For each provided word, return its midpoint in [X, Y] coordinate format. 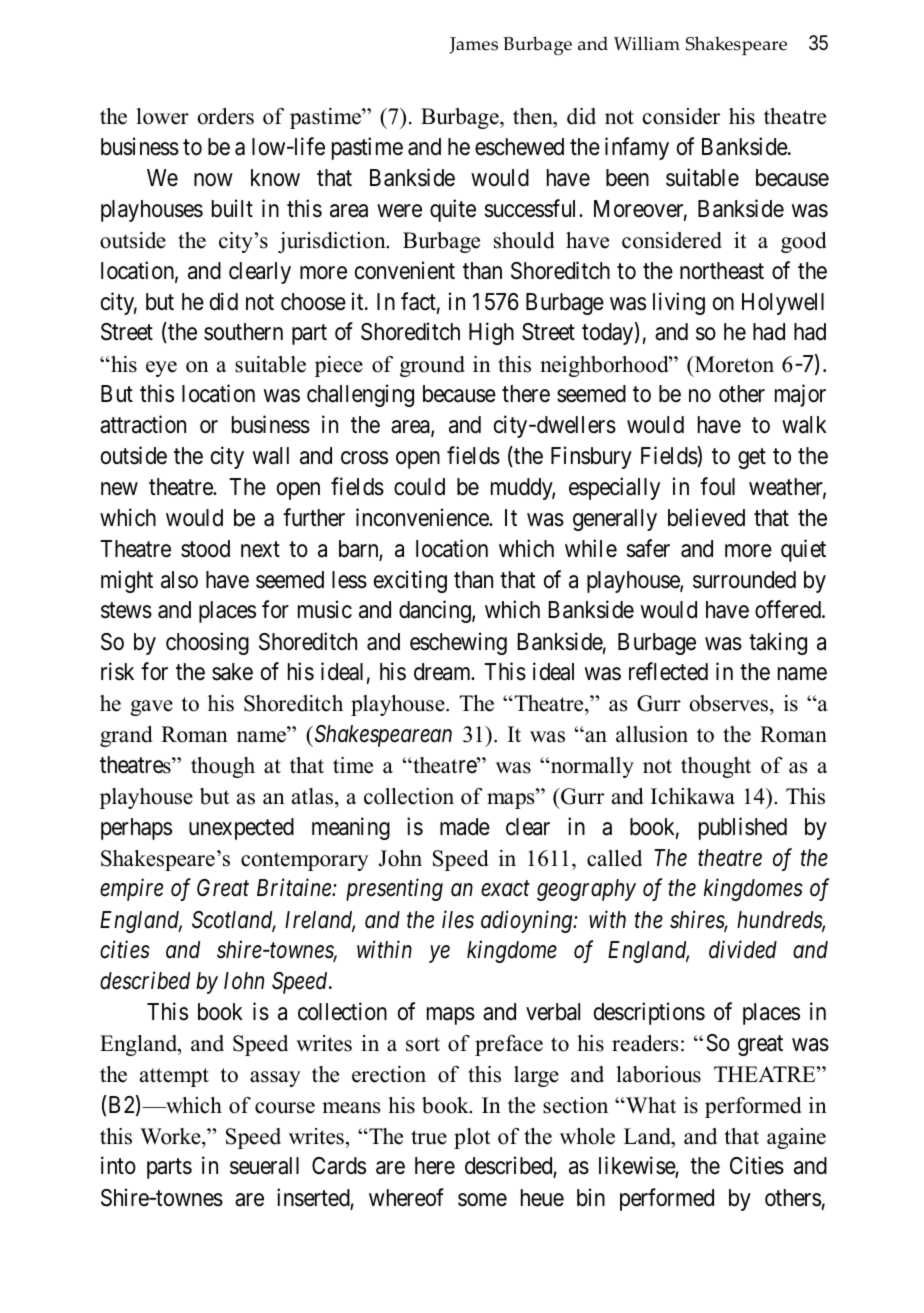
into [118, 1165]
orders [226, 116]
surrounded [744, 580]
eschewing [458, 643]
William [647, 43]
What [650, 1105]
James [474, 45]
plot [472, 1138]
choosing [207, 643]
